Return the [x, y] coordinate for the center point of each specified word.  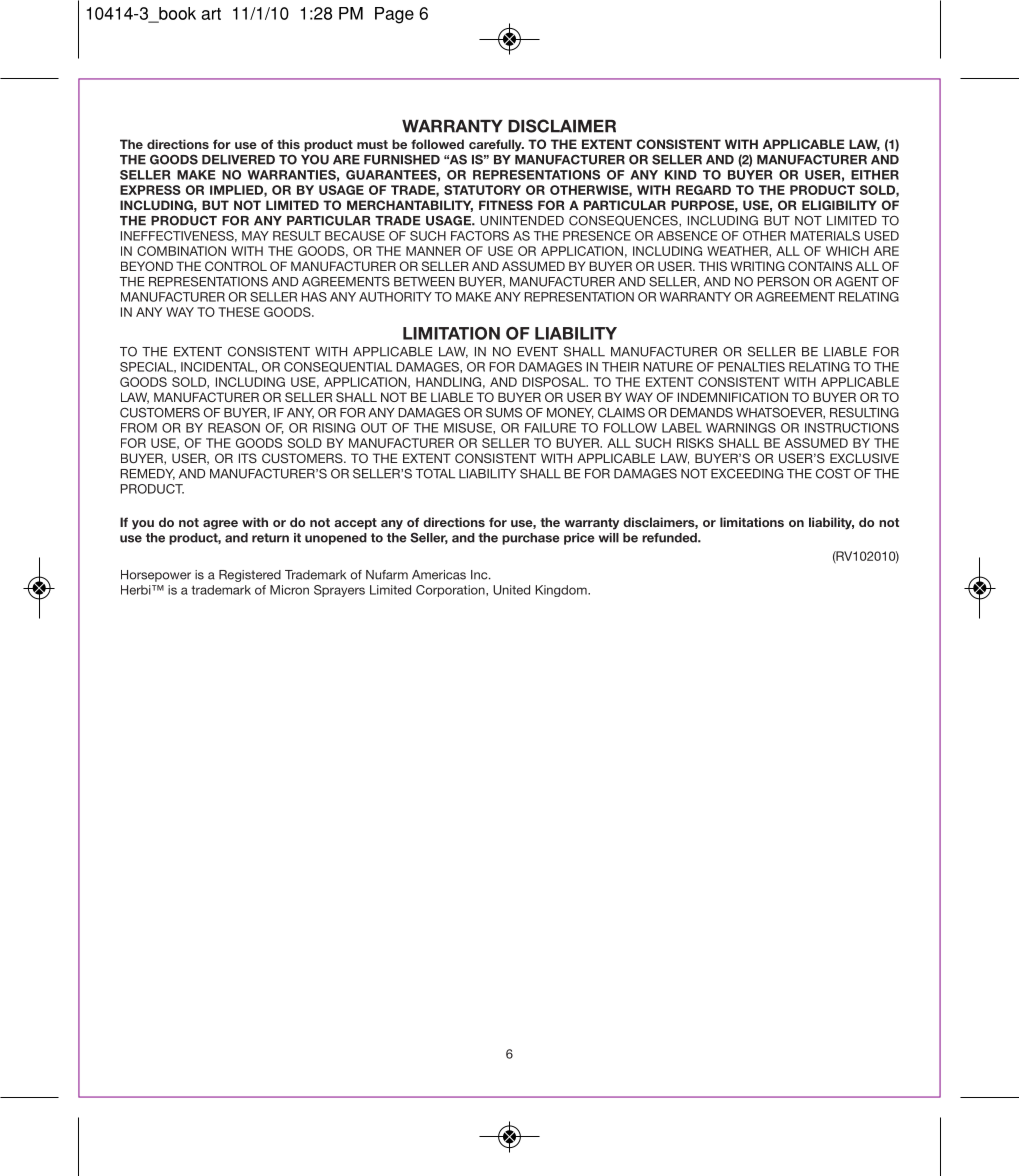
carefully [496, 145]
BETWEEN [424, 282]
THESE [239, 312]
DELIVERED [238, 160]
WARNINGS [741, 428]
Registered [250, 576]
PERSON [783, 281]
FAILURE [550, 428]
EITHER [875, 175]
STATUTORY [482, 190]
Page [394, 15]
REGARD [703, 190]
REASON [234, 428]
